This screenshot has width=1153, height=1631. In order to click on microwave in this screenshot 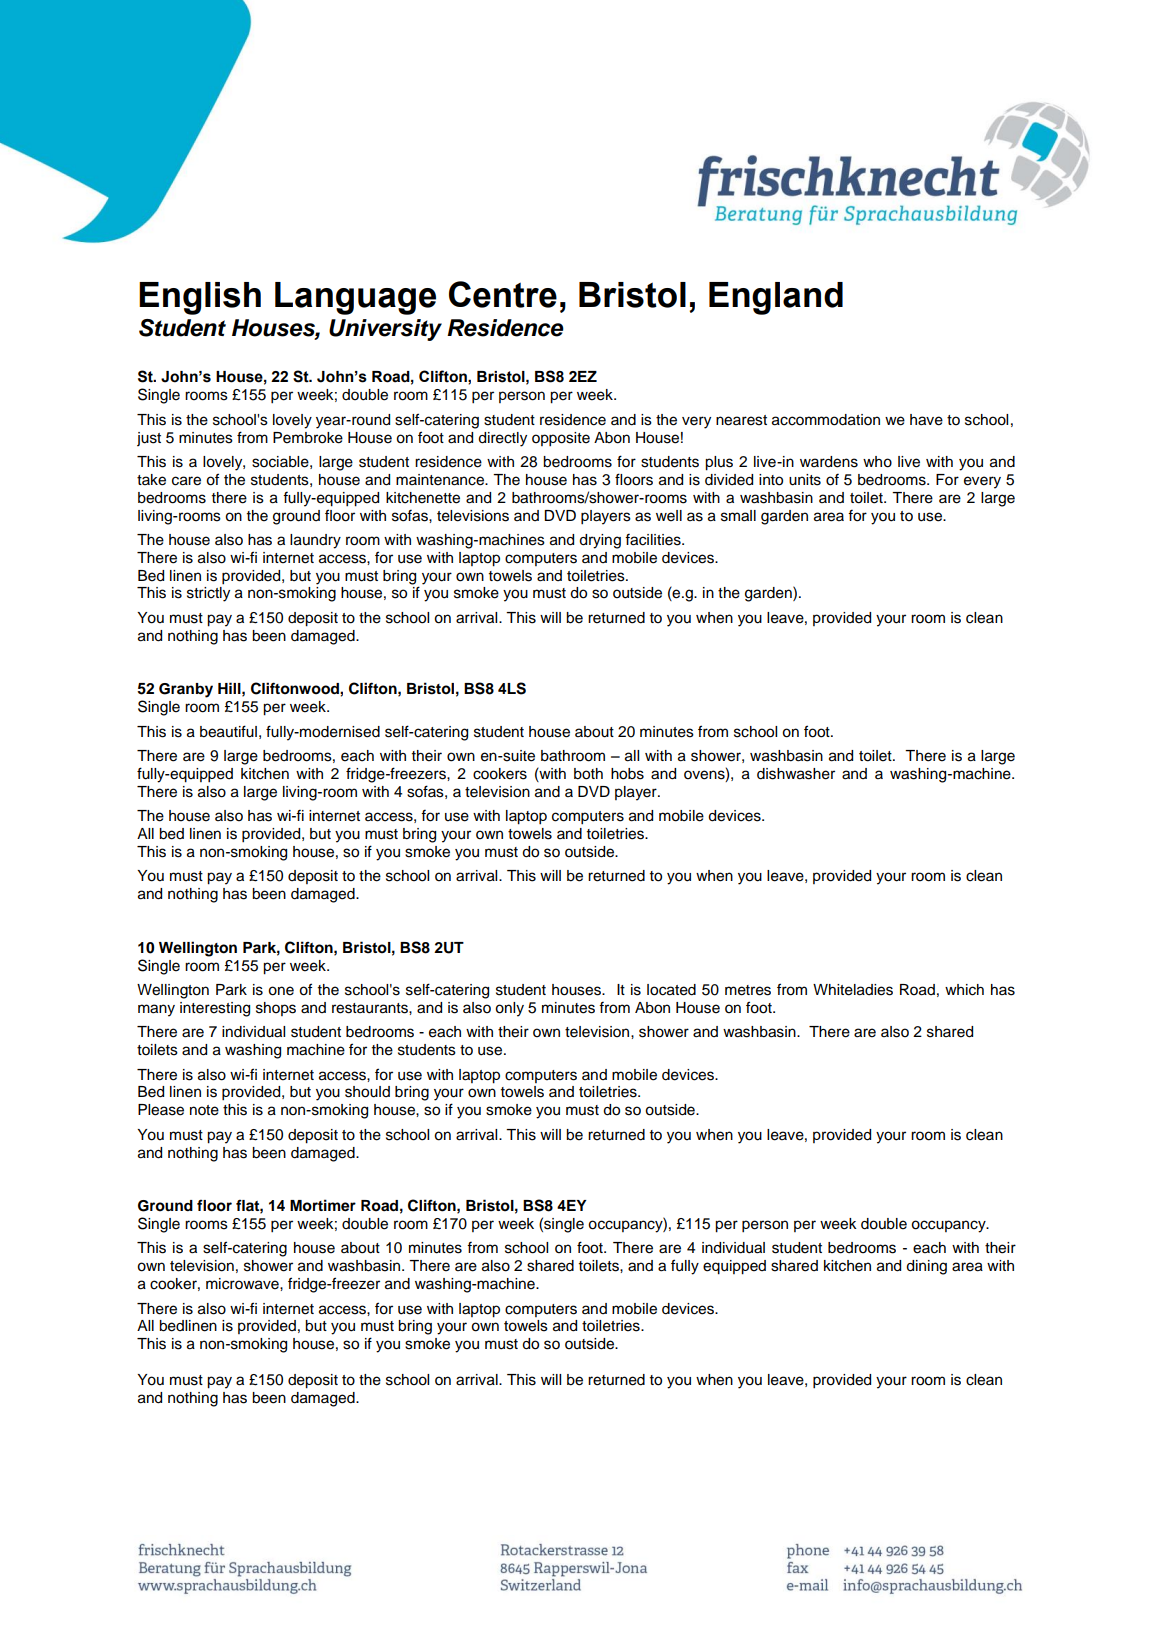, I will do `click(243, 1284)`.
